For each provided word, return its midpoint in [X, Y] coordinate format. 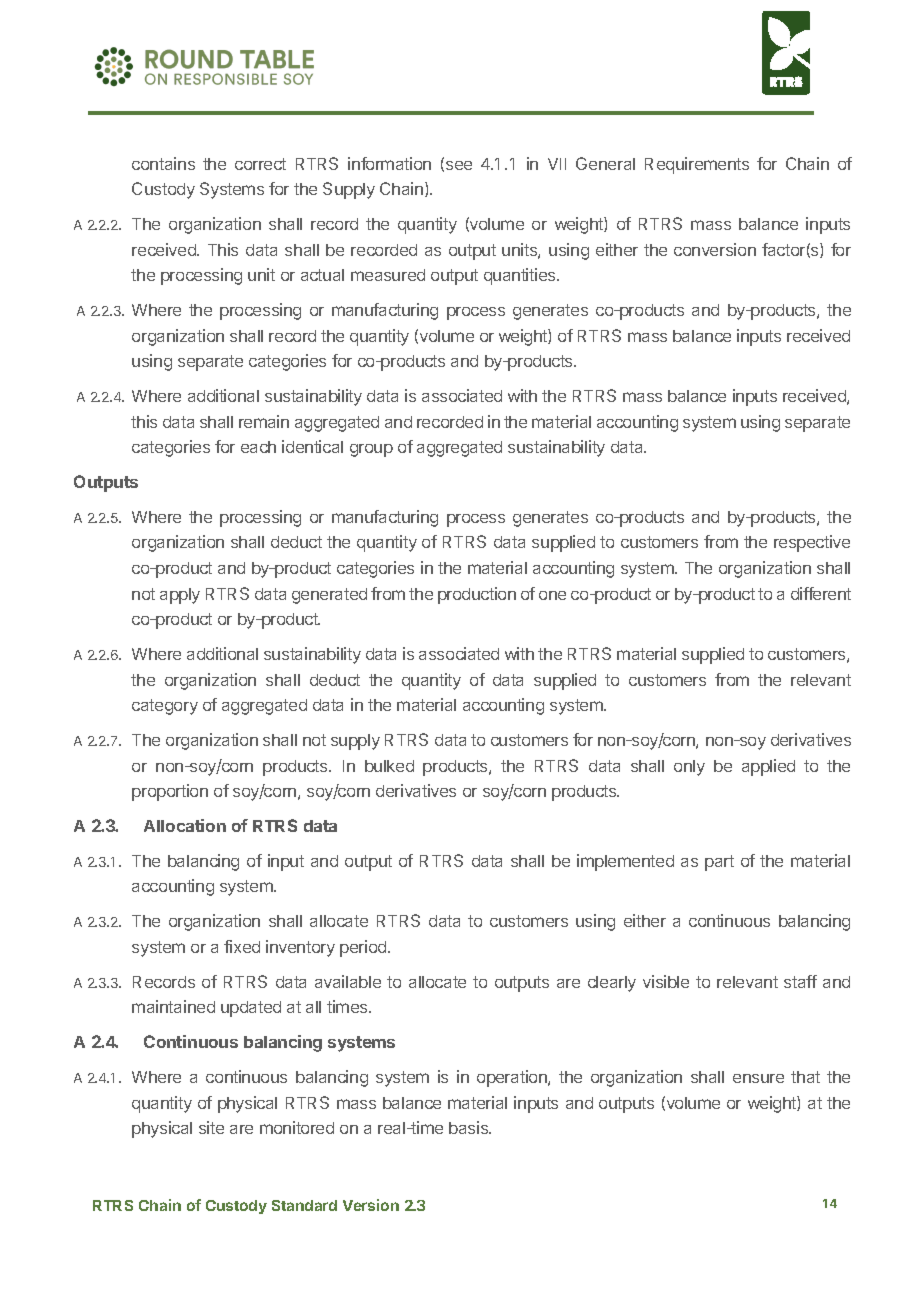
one [552, 595]
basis [470, 1127]
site [211, 1127]
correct [260, 164]
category [165, 707]
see [459, 165]
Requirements [697, 165]
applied [768, 767]
